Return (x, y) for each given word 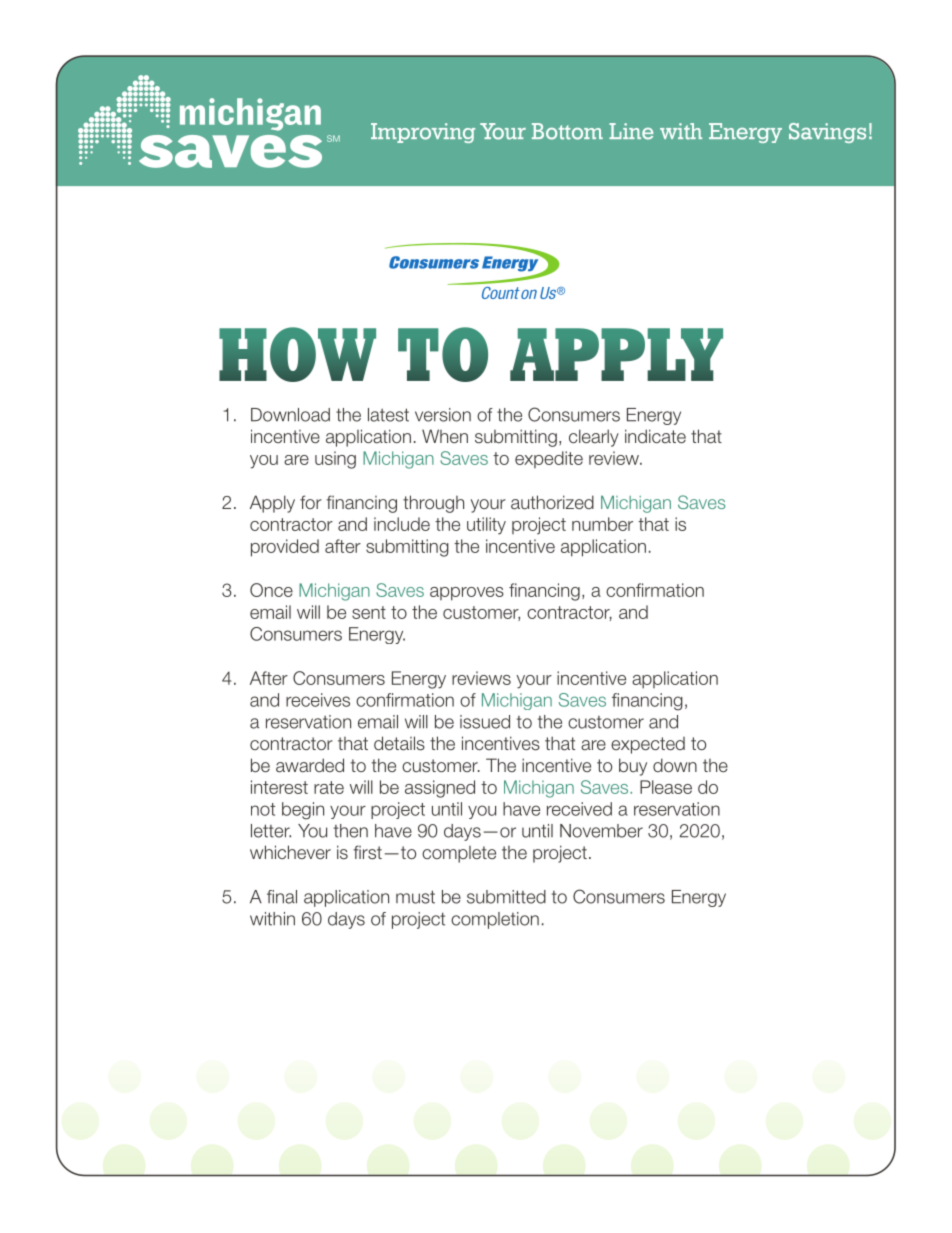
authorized (552, 502)
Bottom (567, 131)
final (282, 897)
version (443, 415)
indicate (655, 436)
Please (666, 787)
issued (485, 722)
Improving (423, 133)
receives (318, 700)
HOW (297, 354)
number (602, 524)
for (311, 502)
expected (648, 745)
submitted (506, 897)
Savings (827, 133)
